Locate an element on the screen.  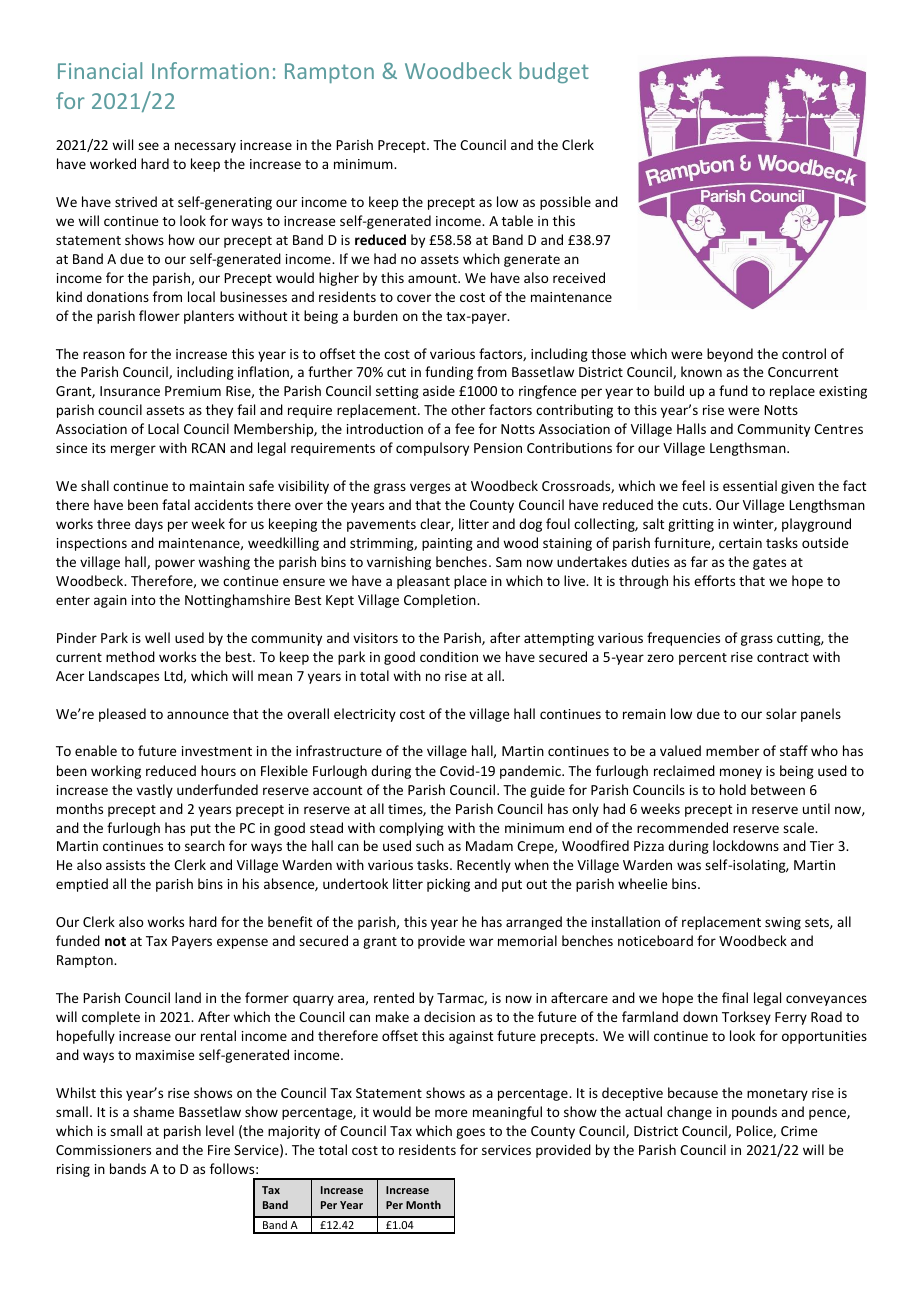
shame is located at coordinates (153, 1111).
